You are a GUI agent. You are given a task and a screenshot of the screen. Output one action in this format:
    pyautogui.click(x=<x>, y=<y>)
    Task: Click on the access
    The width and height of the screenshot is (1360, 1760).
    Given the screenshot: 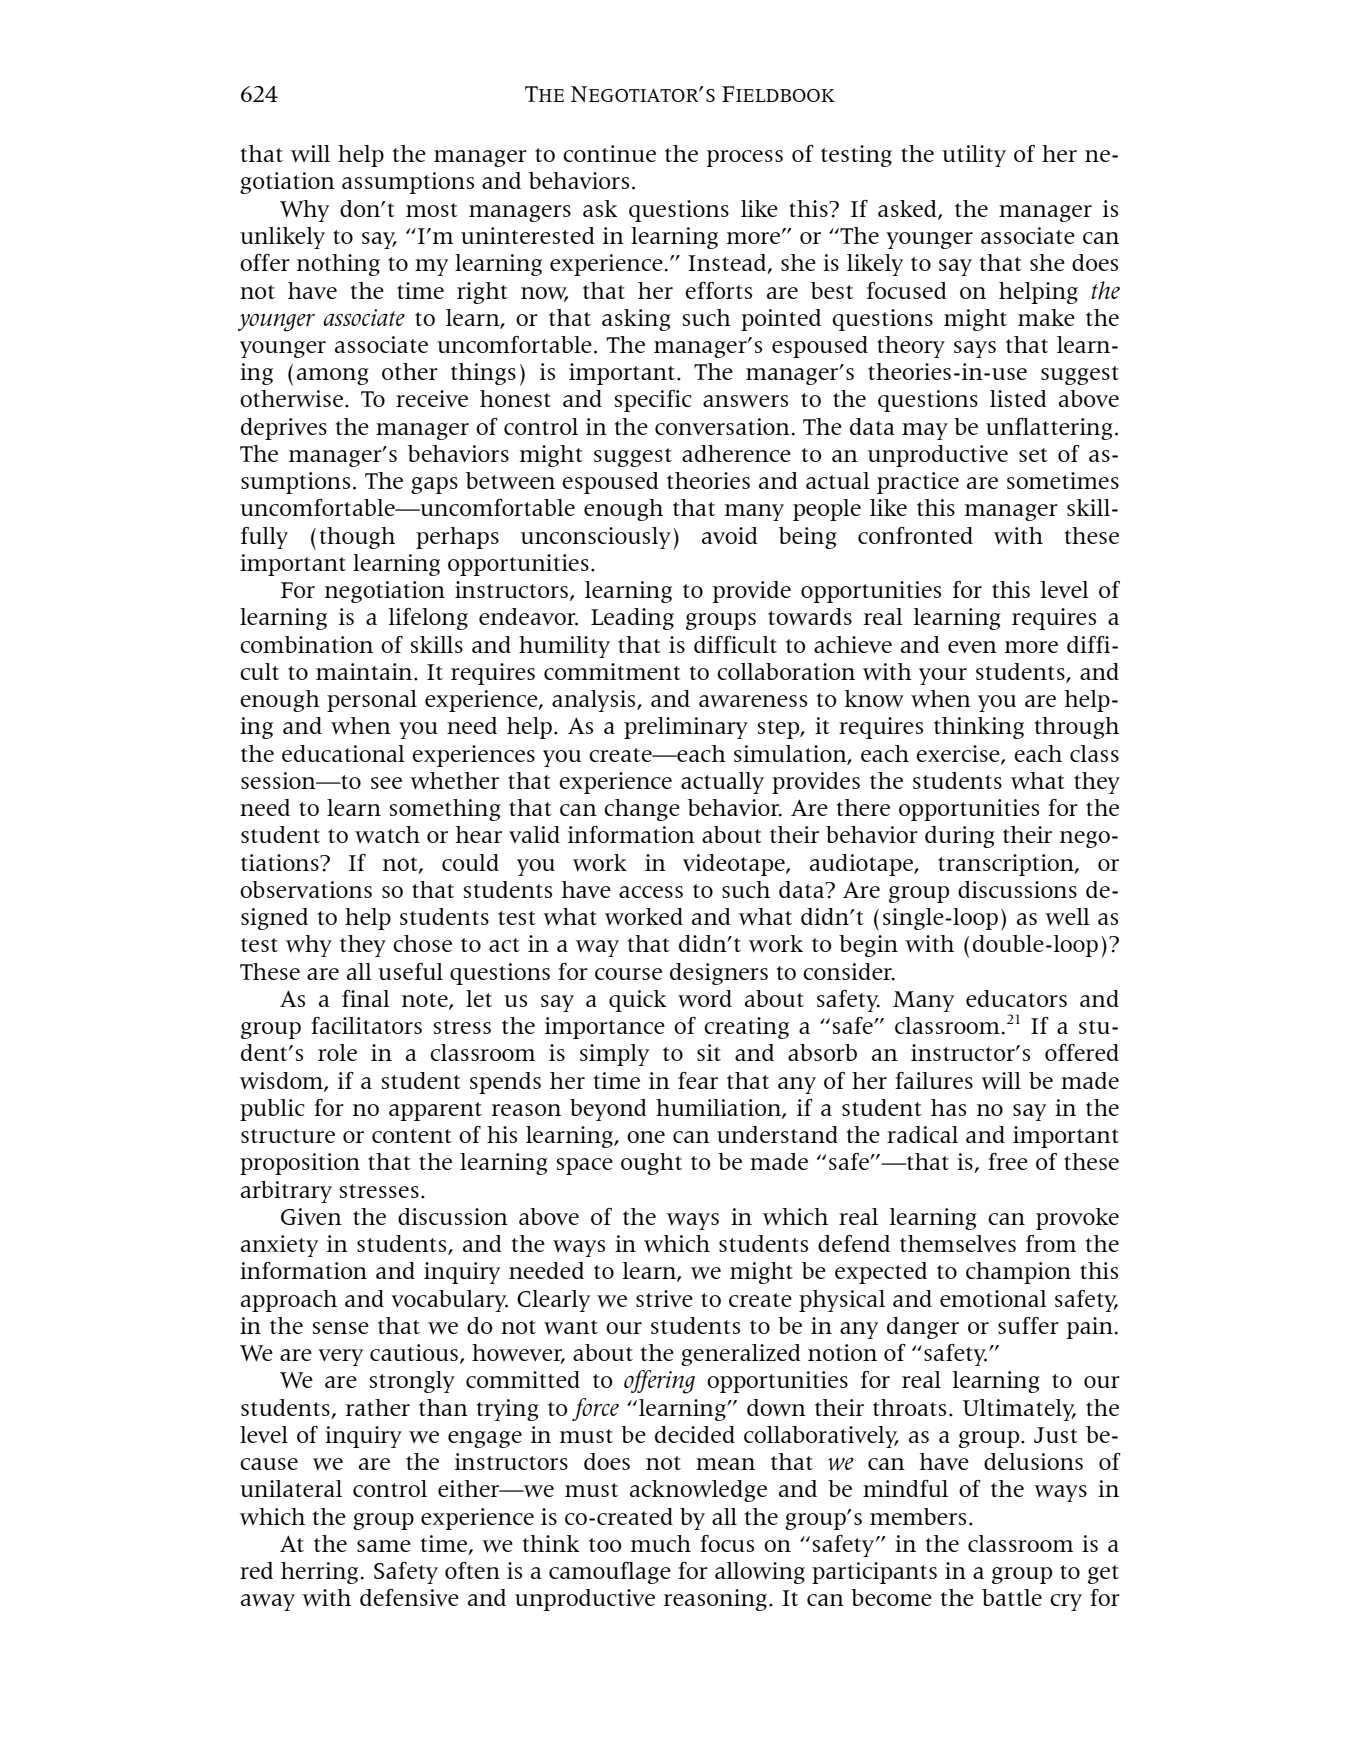 What is the action you would take?
    pyautogui.click(x=651, y=892)
